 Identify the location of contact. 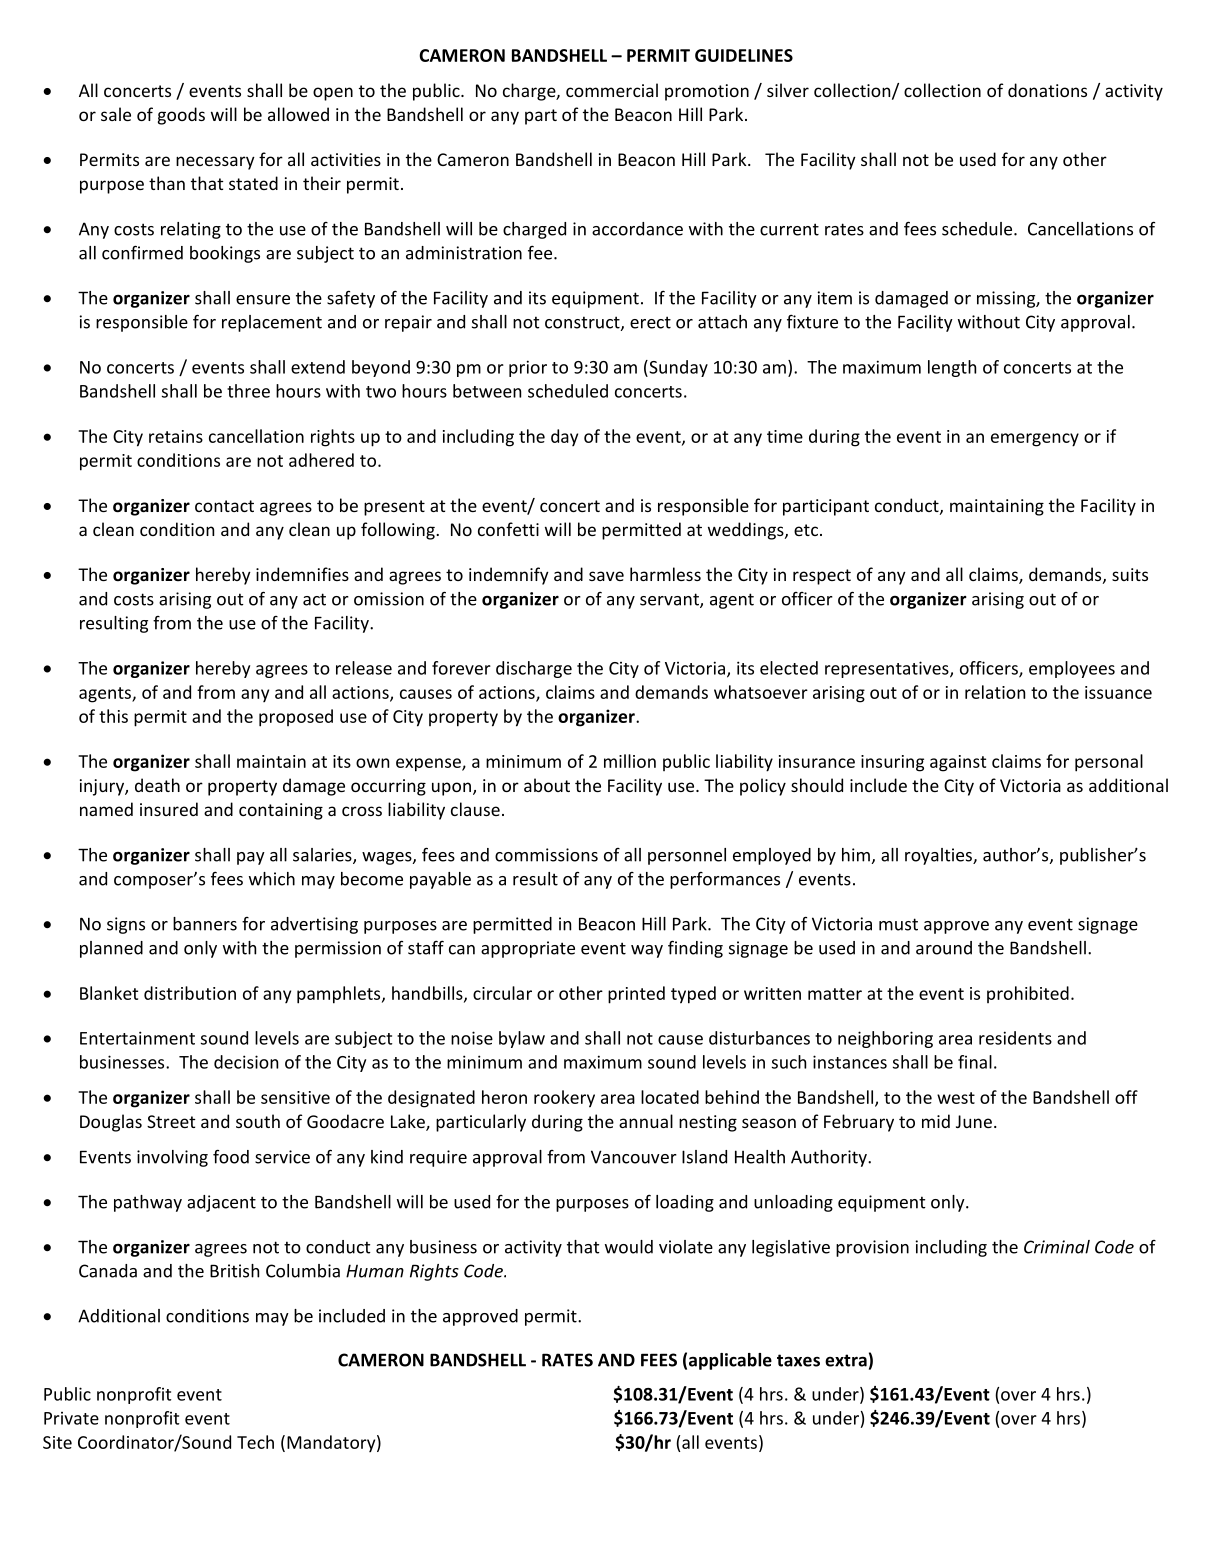
(224, 506).
